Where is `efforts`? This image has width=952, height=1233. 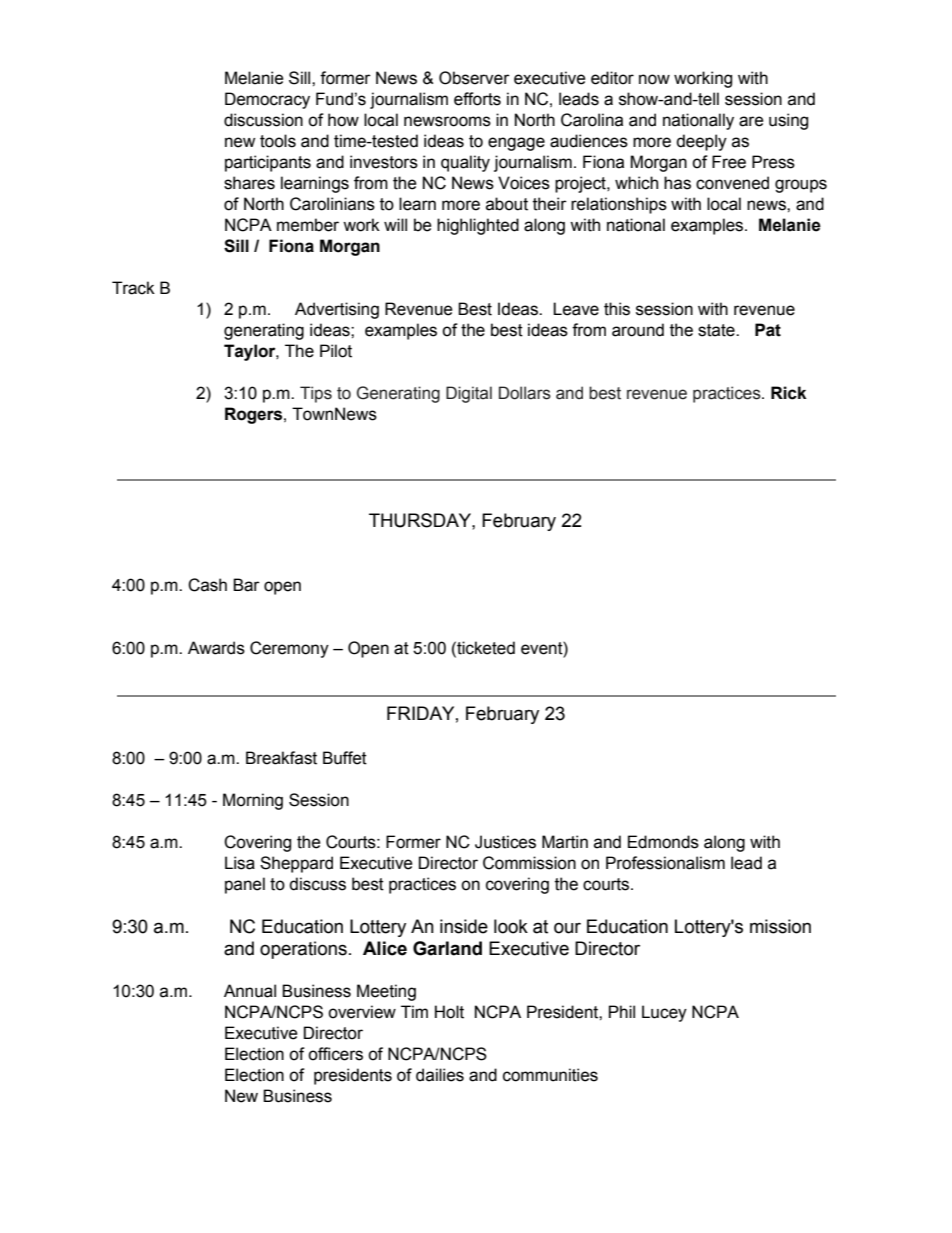 efforts is located at coordinates (477, 99).
